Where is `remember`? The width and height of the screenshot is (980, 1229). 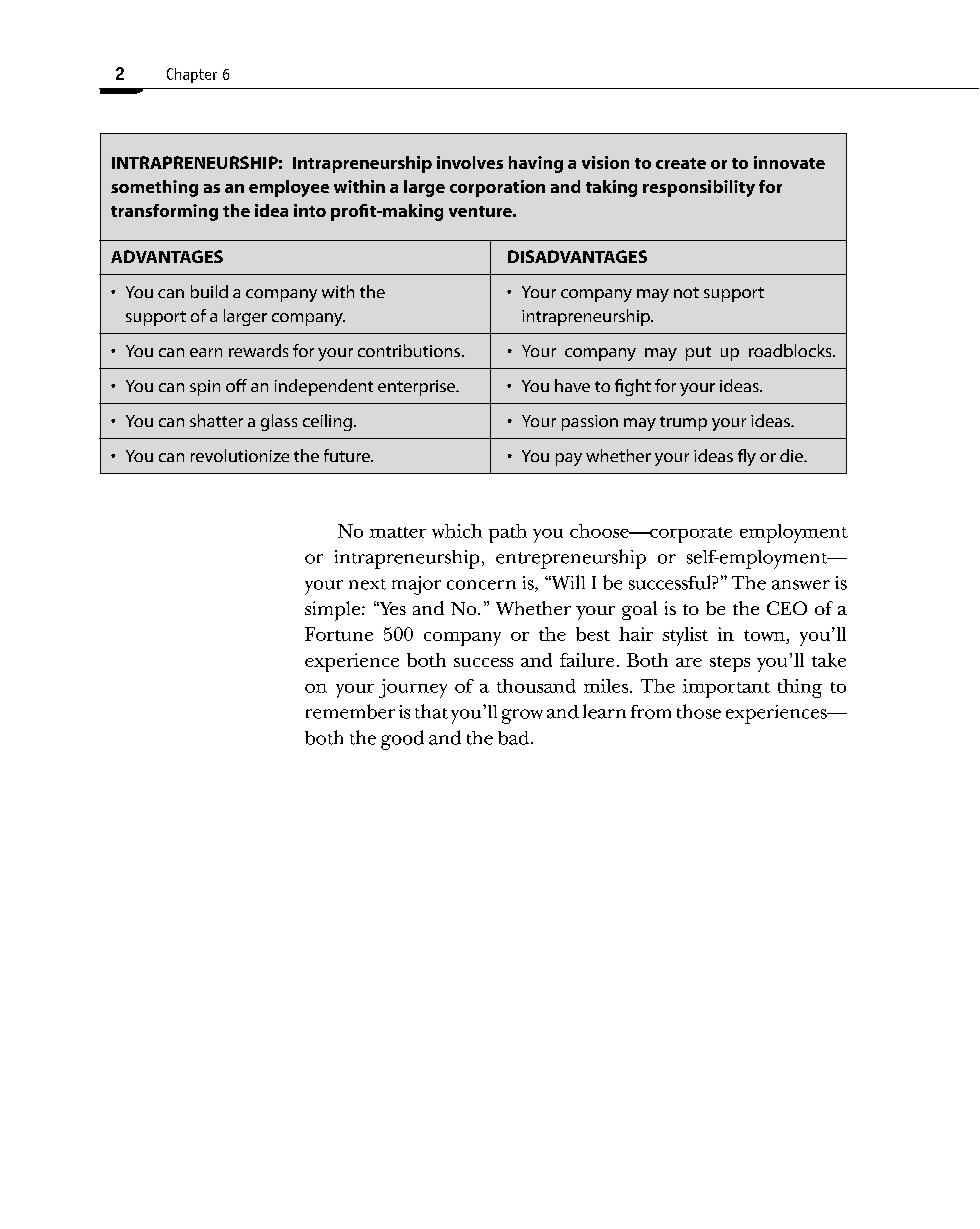
remember is located at coordinates (350, 711).
